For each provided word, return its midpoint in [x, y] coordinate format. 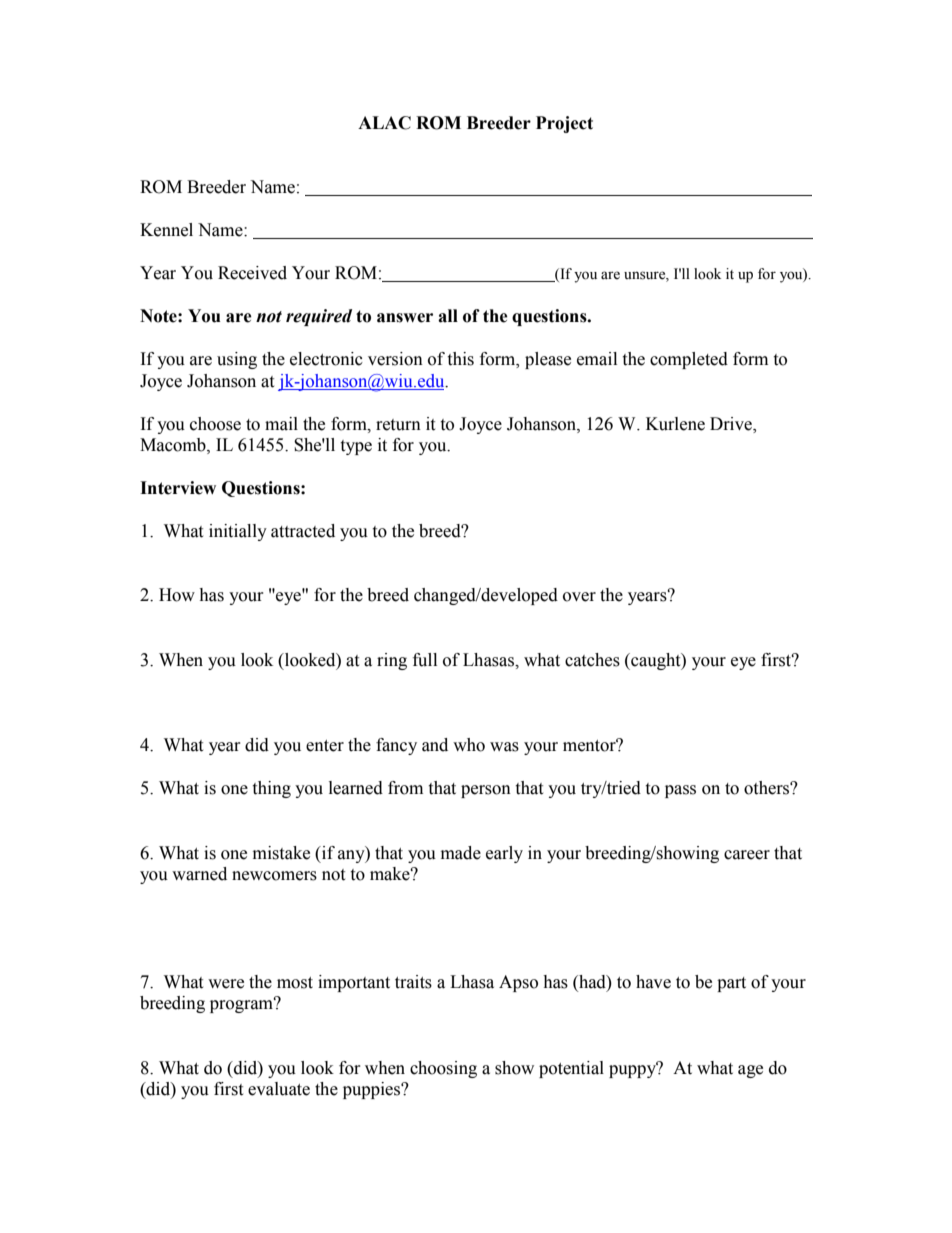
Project [564, 124]
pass [680, 791]
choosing [443, 1069]
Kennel [166, 230]
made [461, 853]
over [579, 597]
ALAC [384, 123]
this [460, 359]
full [425, 660]
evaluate [279, 1089]
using [237, 360]
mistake [281, 853]
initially [238, 532]
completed [689, 360]
